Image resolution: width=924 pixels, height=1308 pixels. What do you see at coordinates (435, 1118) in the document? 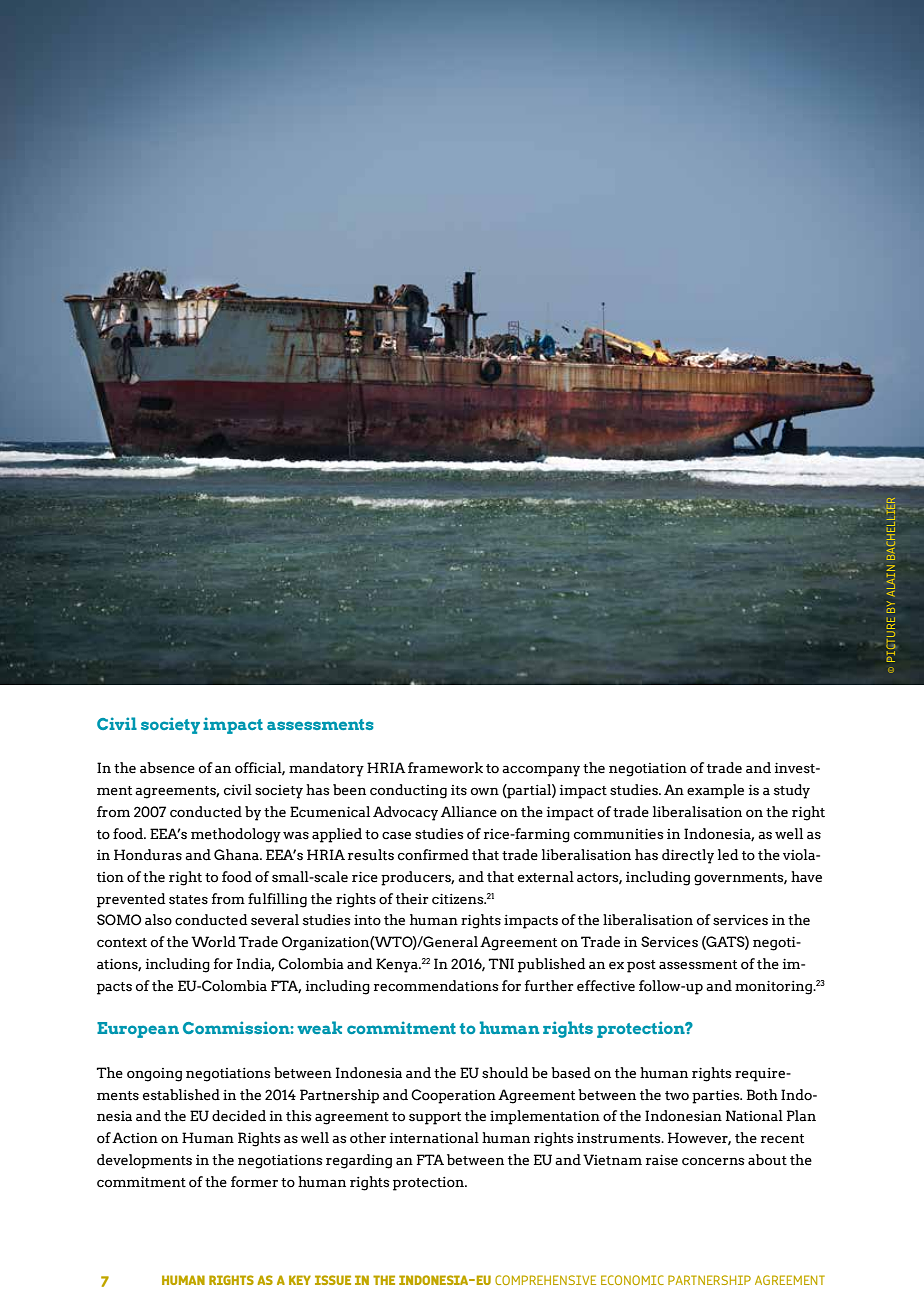
I see `support` at bounding box center [435, 1118].
